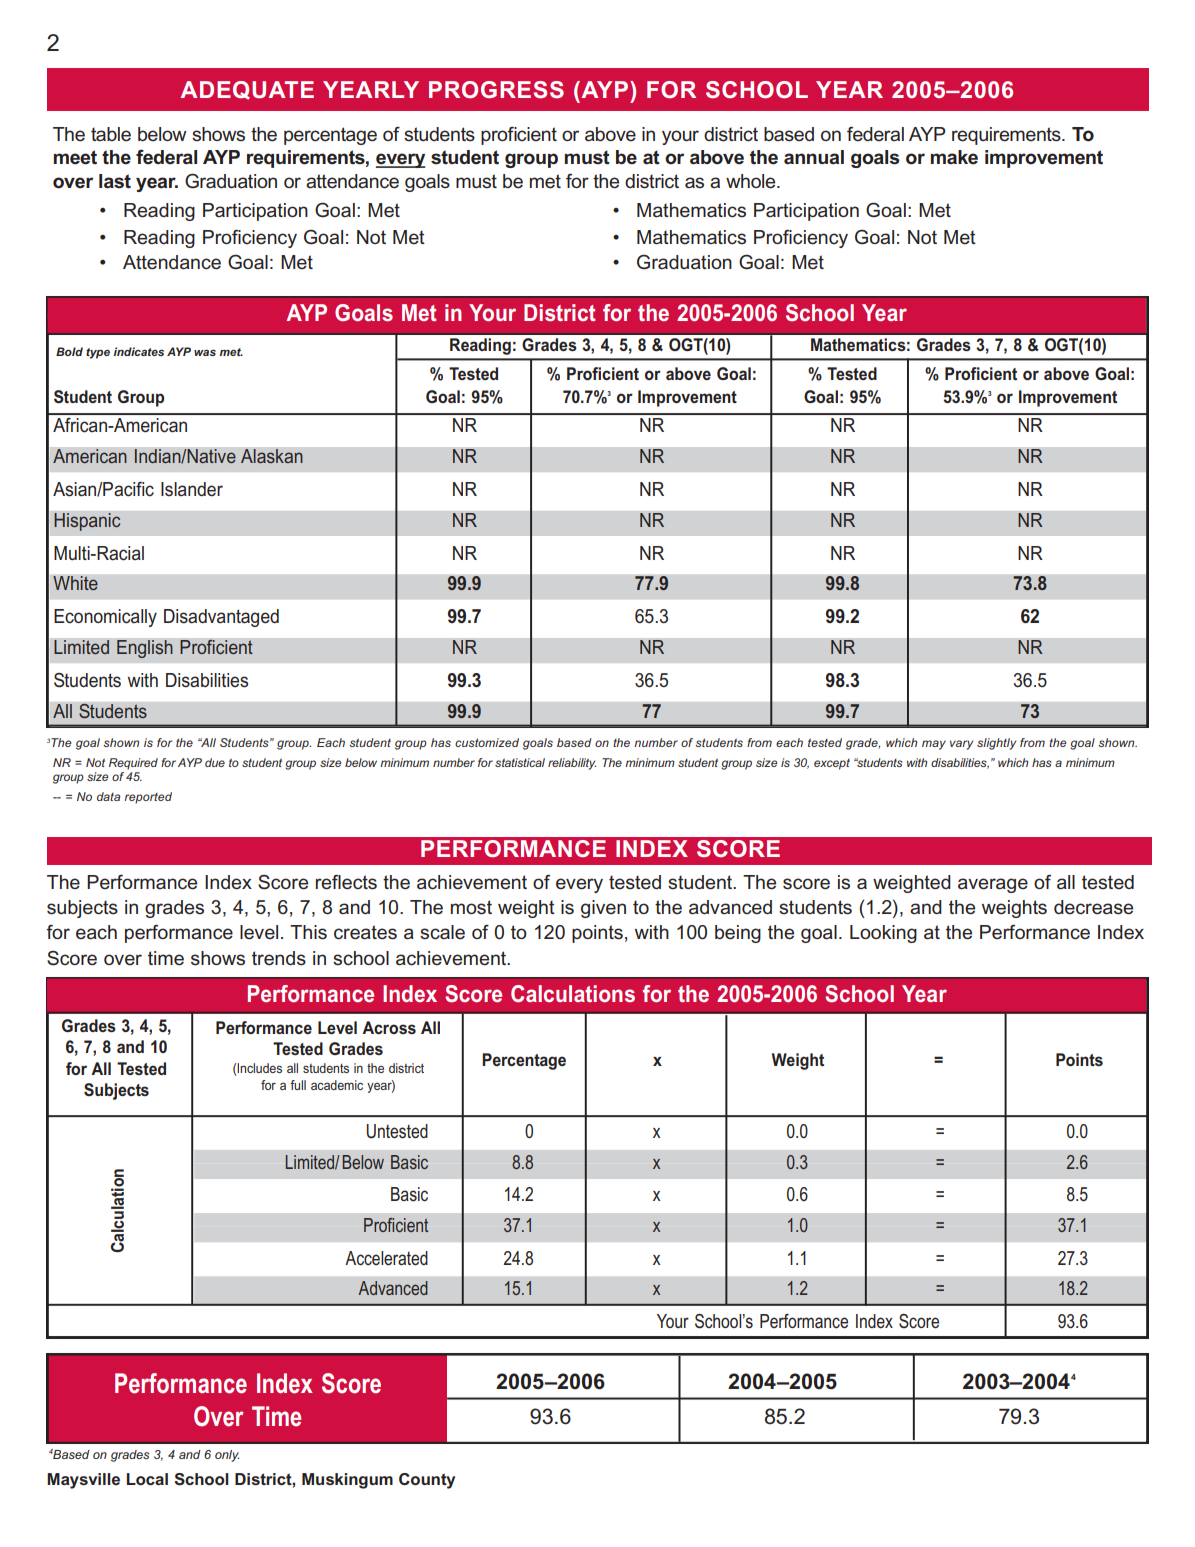 This document has width=1195, height=1547. What do you see at coordinates (215, 762) in the document?
I see `due` at bounding box center [215, 762].
